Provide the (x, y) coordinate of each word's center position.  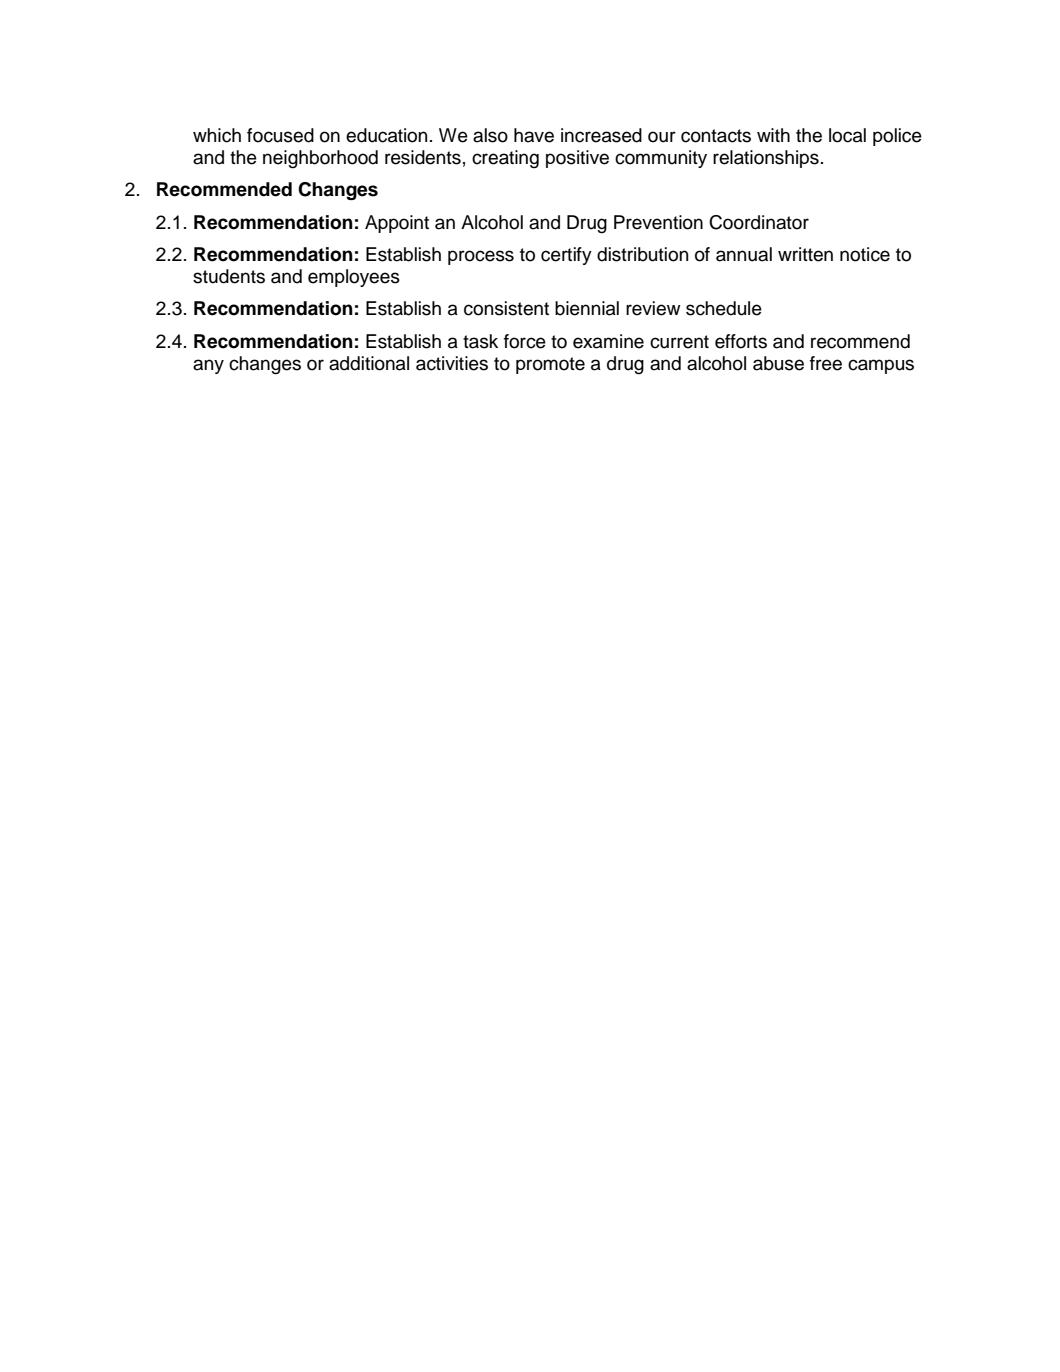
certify (566, 256)
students (229, 276)
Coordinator (759, 222)
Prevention (658, 222)
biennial (587, 308)
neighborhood (320, 159)
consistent (506, 308)
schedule (724, 308)
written (805, 254)
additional (369, 363)
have (534, 135)
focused (280, 135)
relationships (766, 159)
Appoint (397, 224)
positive (577, 159)
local (847, 135)
